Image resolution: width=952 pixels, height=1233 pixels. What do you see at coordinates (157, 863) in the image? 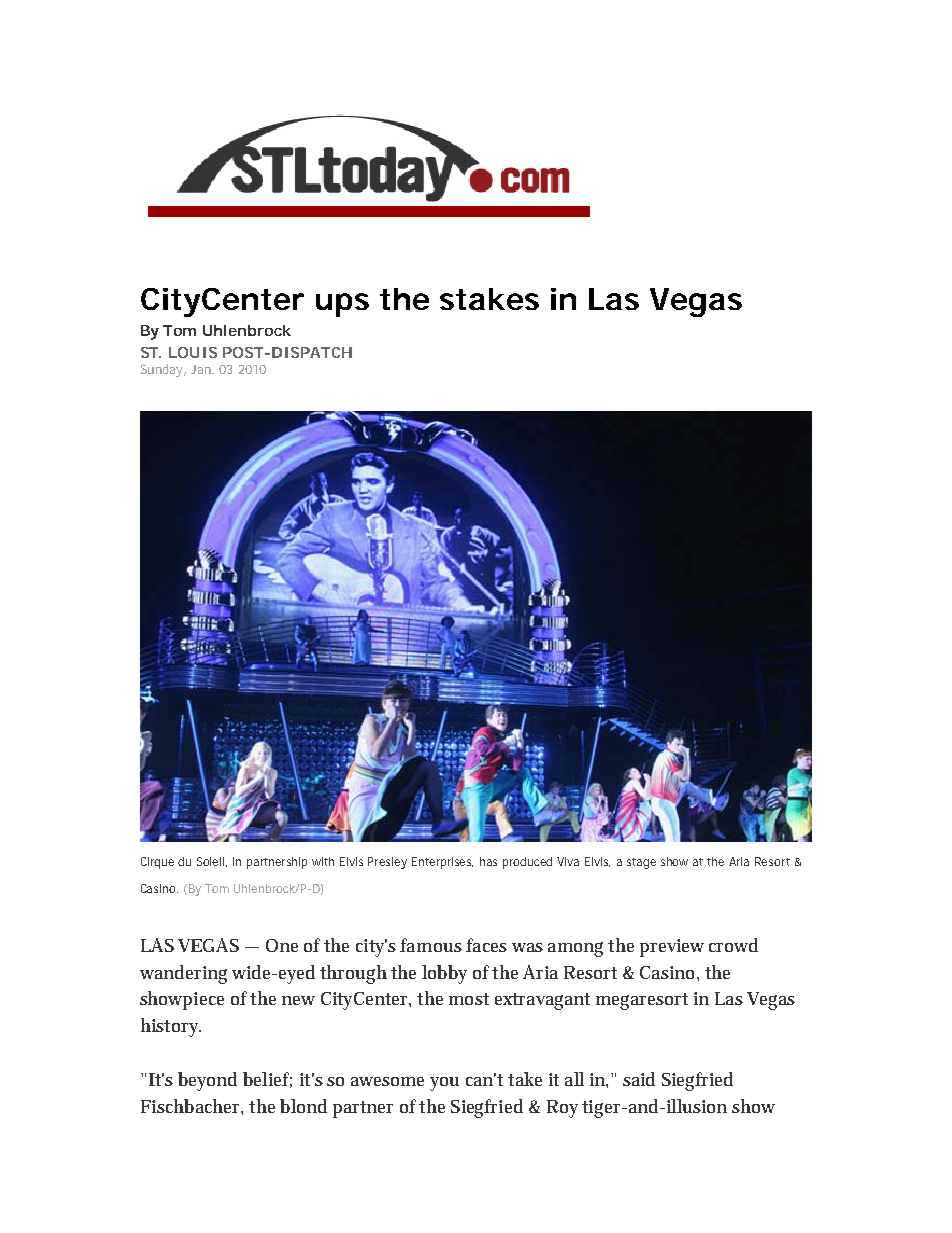
I see `Cirque` at bounding box center [157, 863].
